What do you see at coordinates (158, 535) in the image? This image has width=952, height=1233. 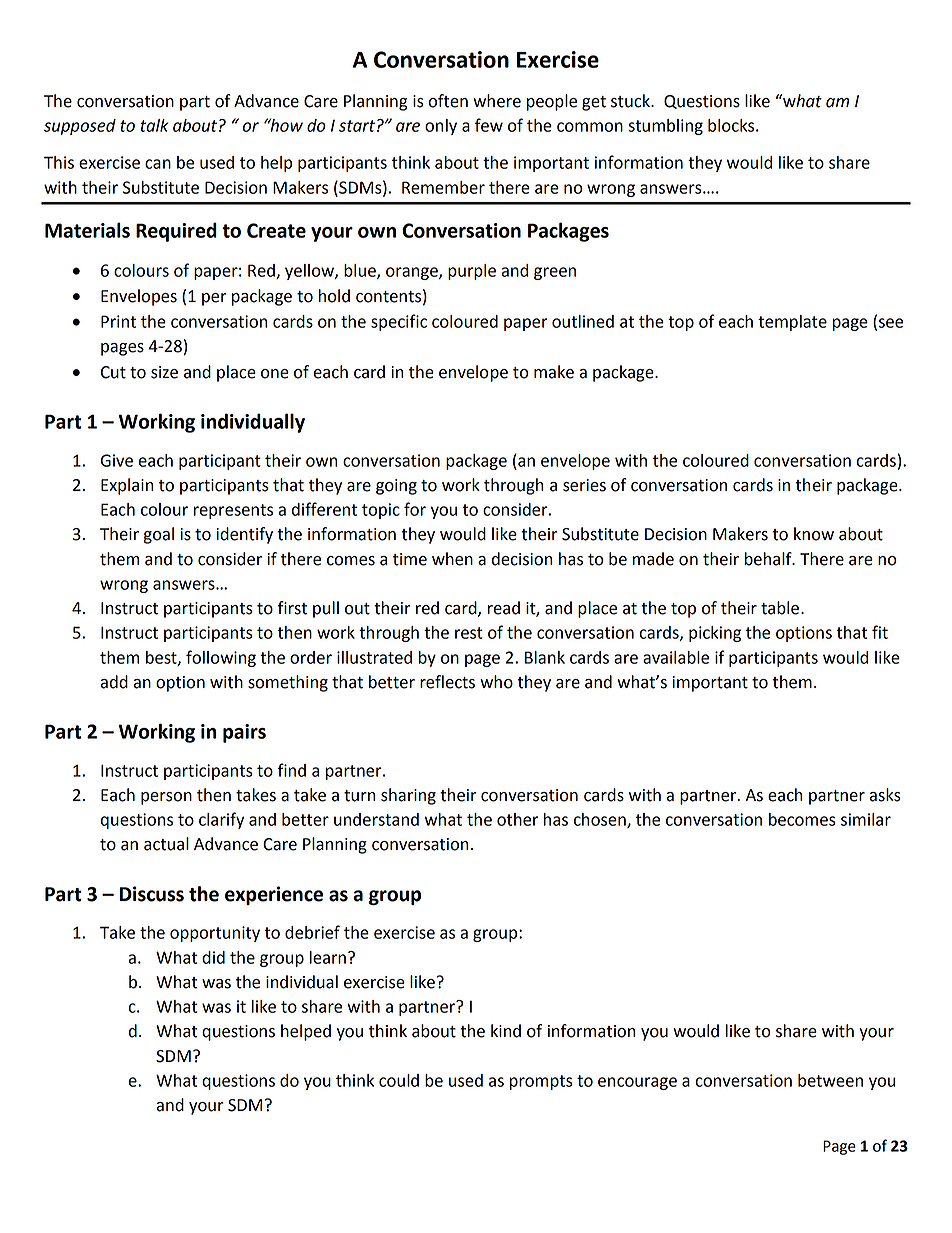 I see `goal` at bounding box center [158, 535].
